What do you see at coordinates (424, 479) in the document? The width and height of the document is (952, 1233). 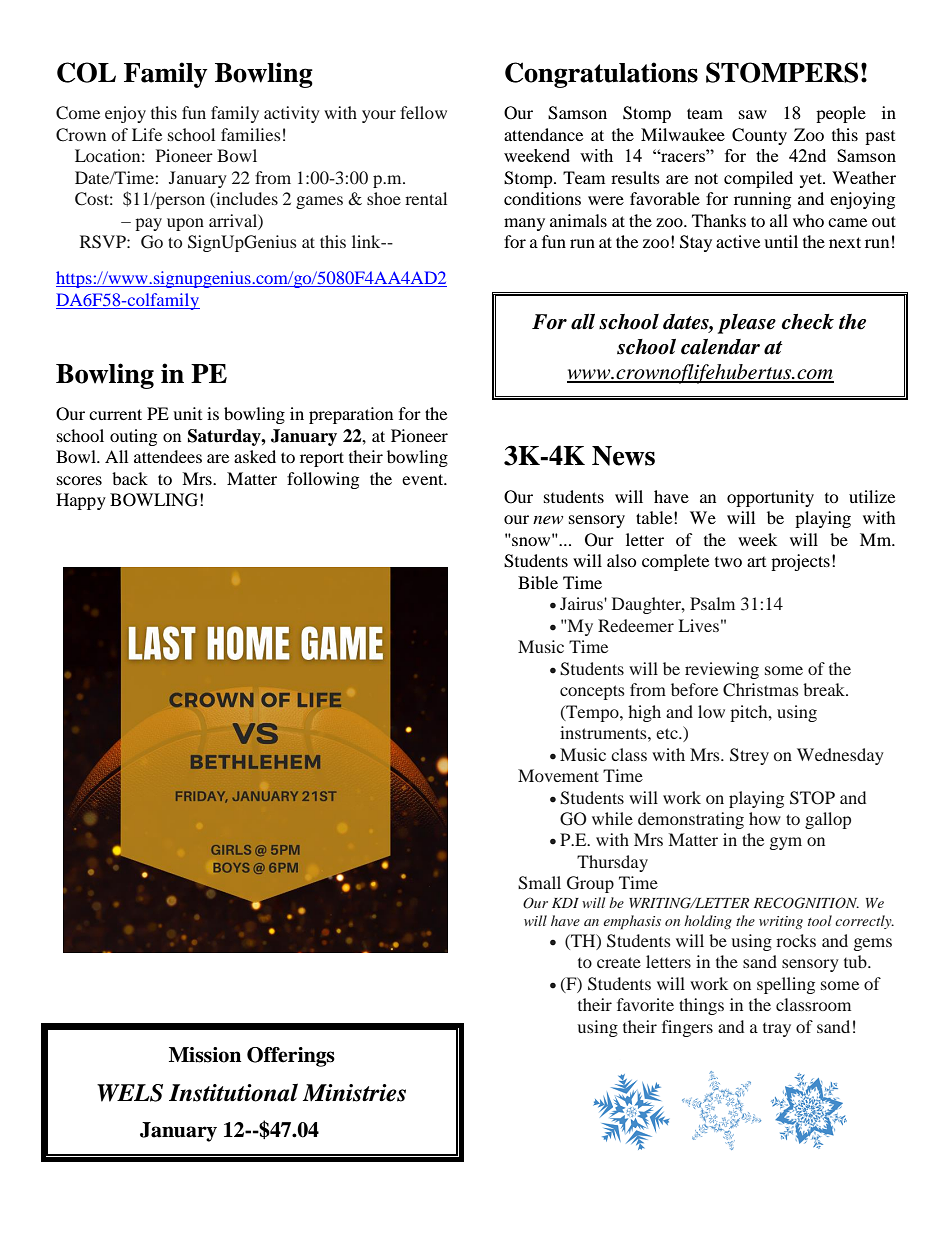 I see `event` at bounding box center [424, 479].
